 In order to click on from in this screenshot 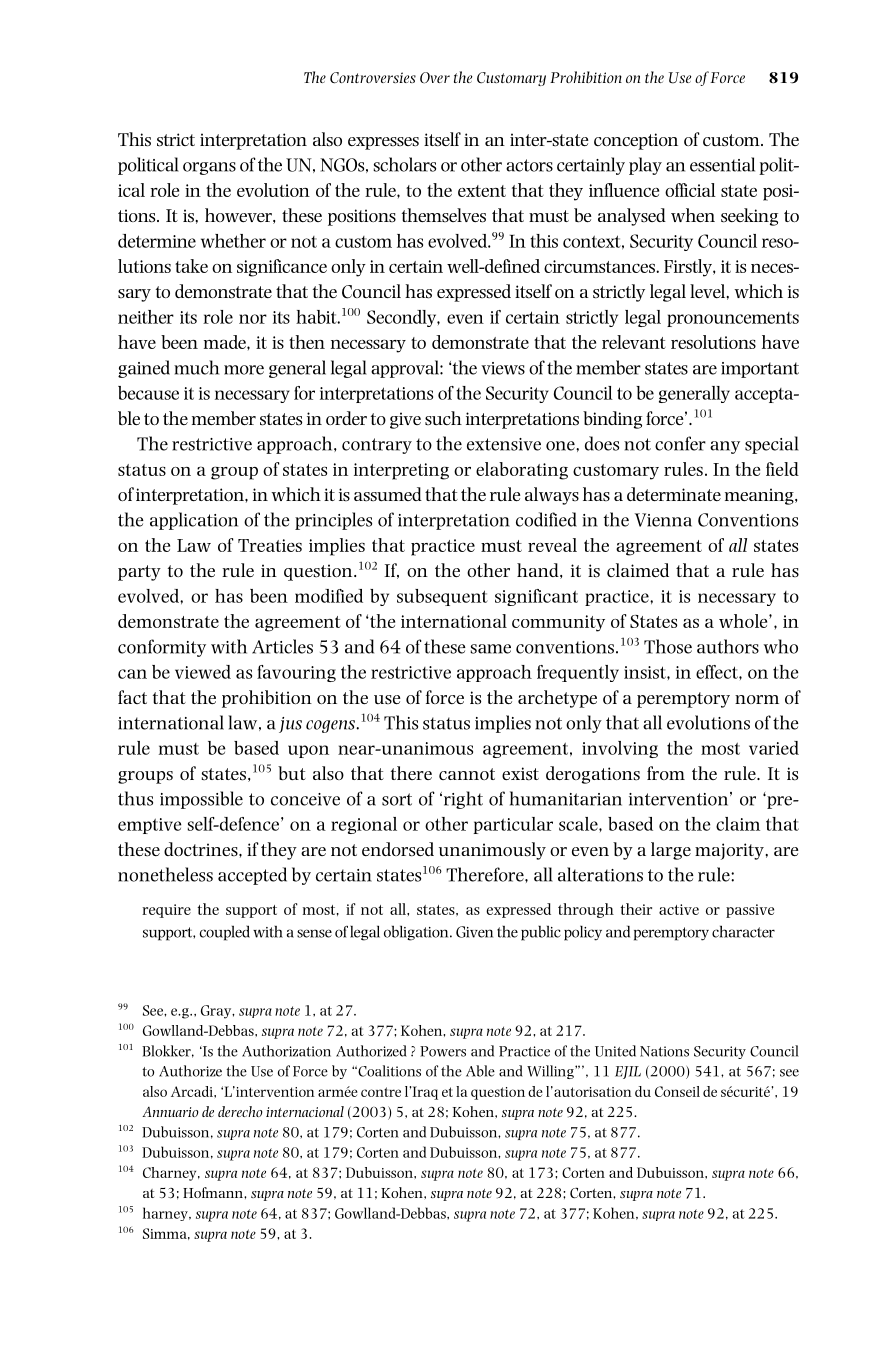, I will do `click(666, 773)`.
